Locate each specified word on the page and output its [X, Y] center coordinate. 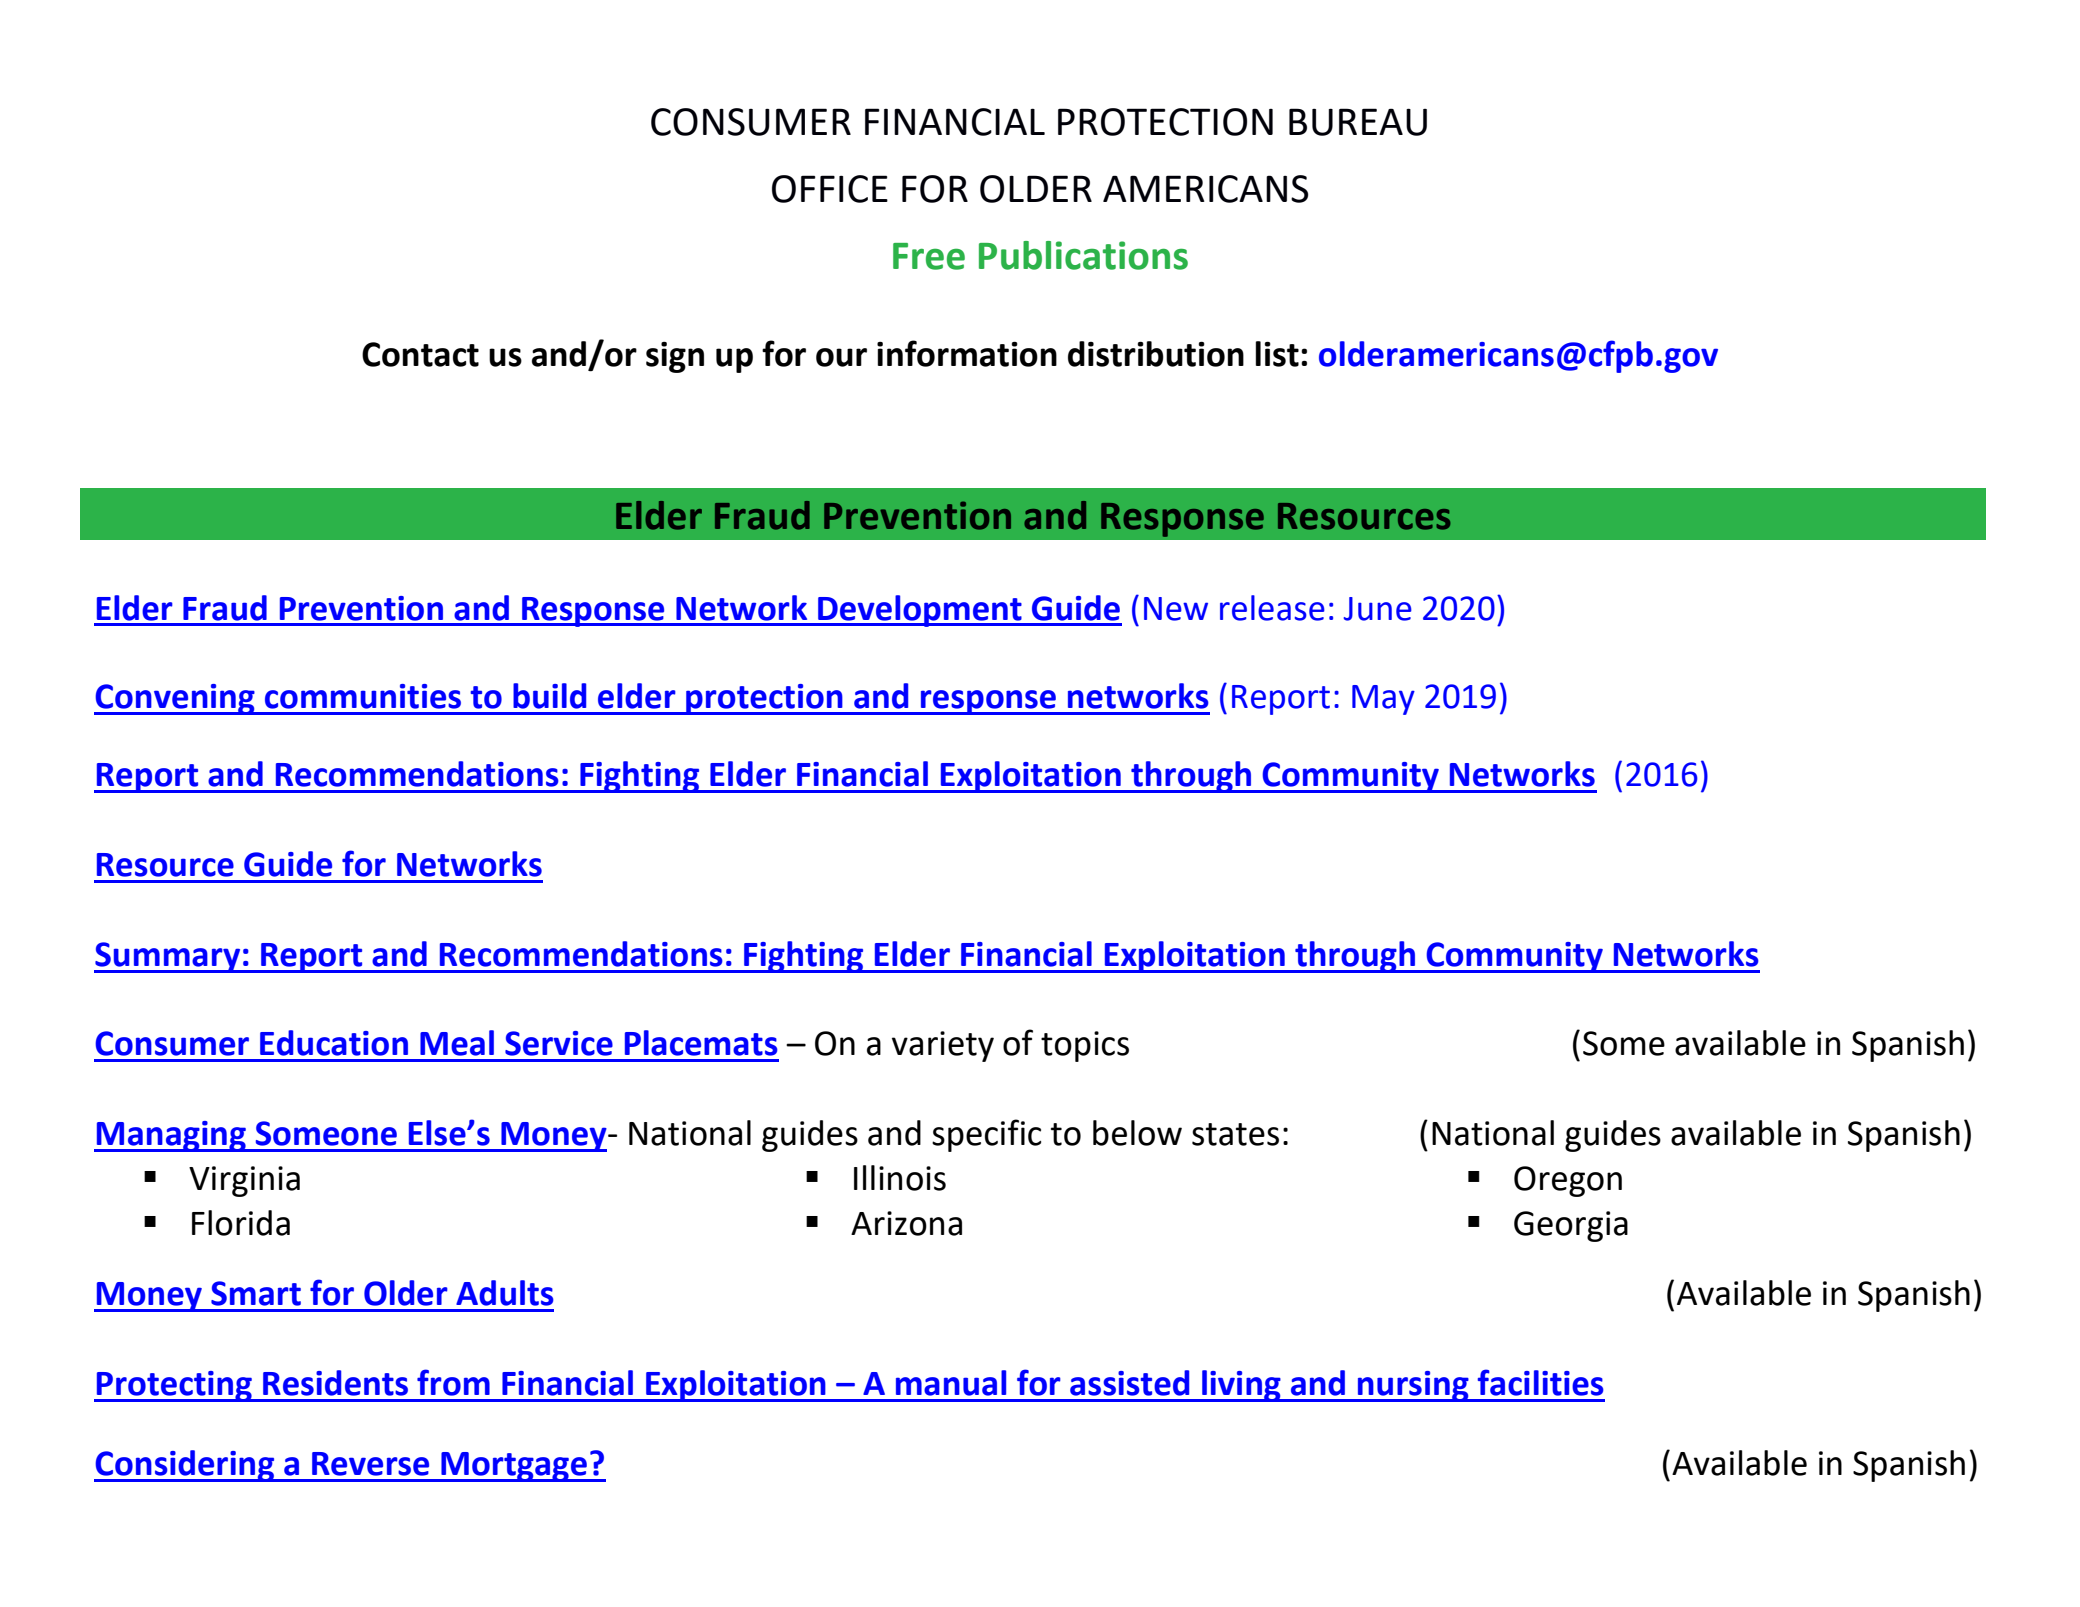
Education [334, 1043]
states [1235, 1134]
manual [951, 1383]
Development [920, 611]
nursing [1413, 1386]
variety [943, 1046]
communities [363, 696]
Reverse [370, 1464]
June [1378, 609]
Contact [420, 354]
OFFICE [830, 189]
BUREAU [1358, 122]
